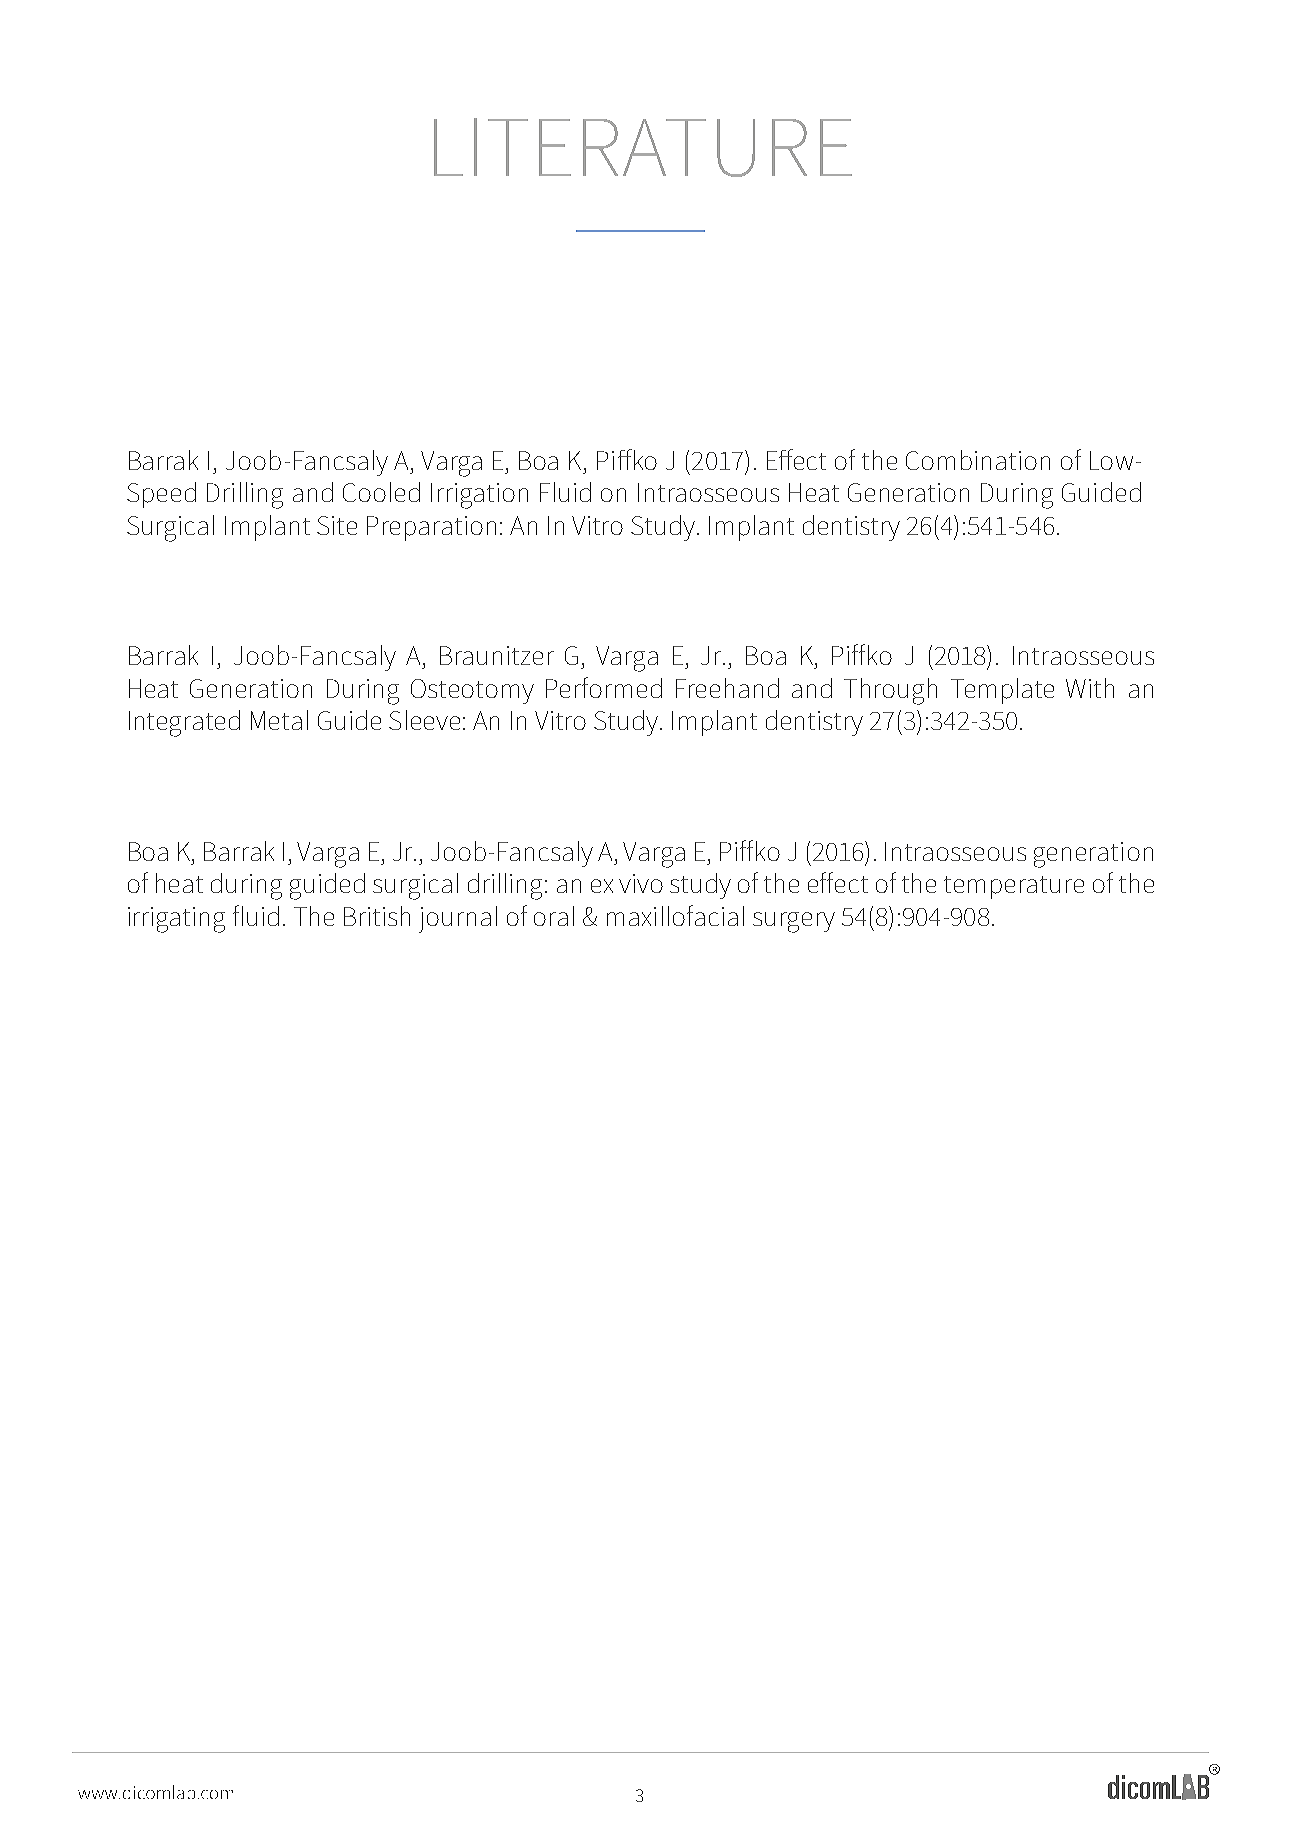  I want to click on Combination, so click(978, 460).
